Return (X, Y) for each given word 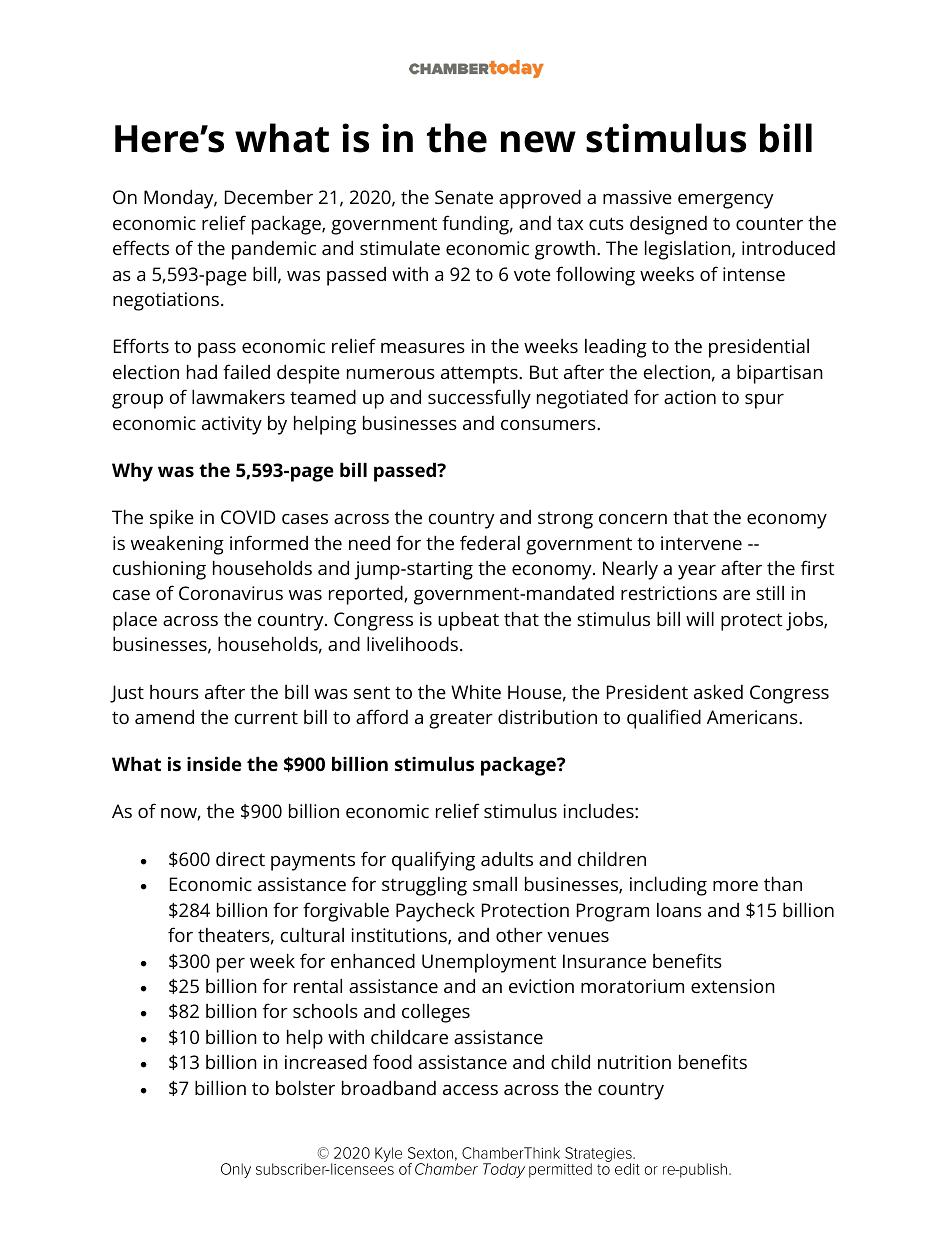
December (269, 197)
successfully (479, 399)
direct (240, 858)
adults (507, 859)
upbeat (468, 621)
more (735, 886)
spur (764, 401)
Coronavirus (231, 593)
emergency (726, 201)
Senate (464, 197)
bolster (305, 1087)
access (470, 1090)
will (700, 618)
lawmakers (238, 396)
